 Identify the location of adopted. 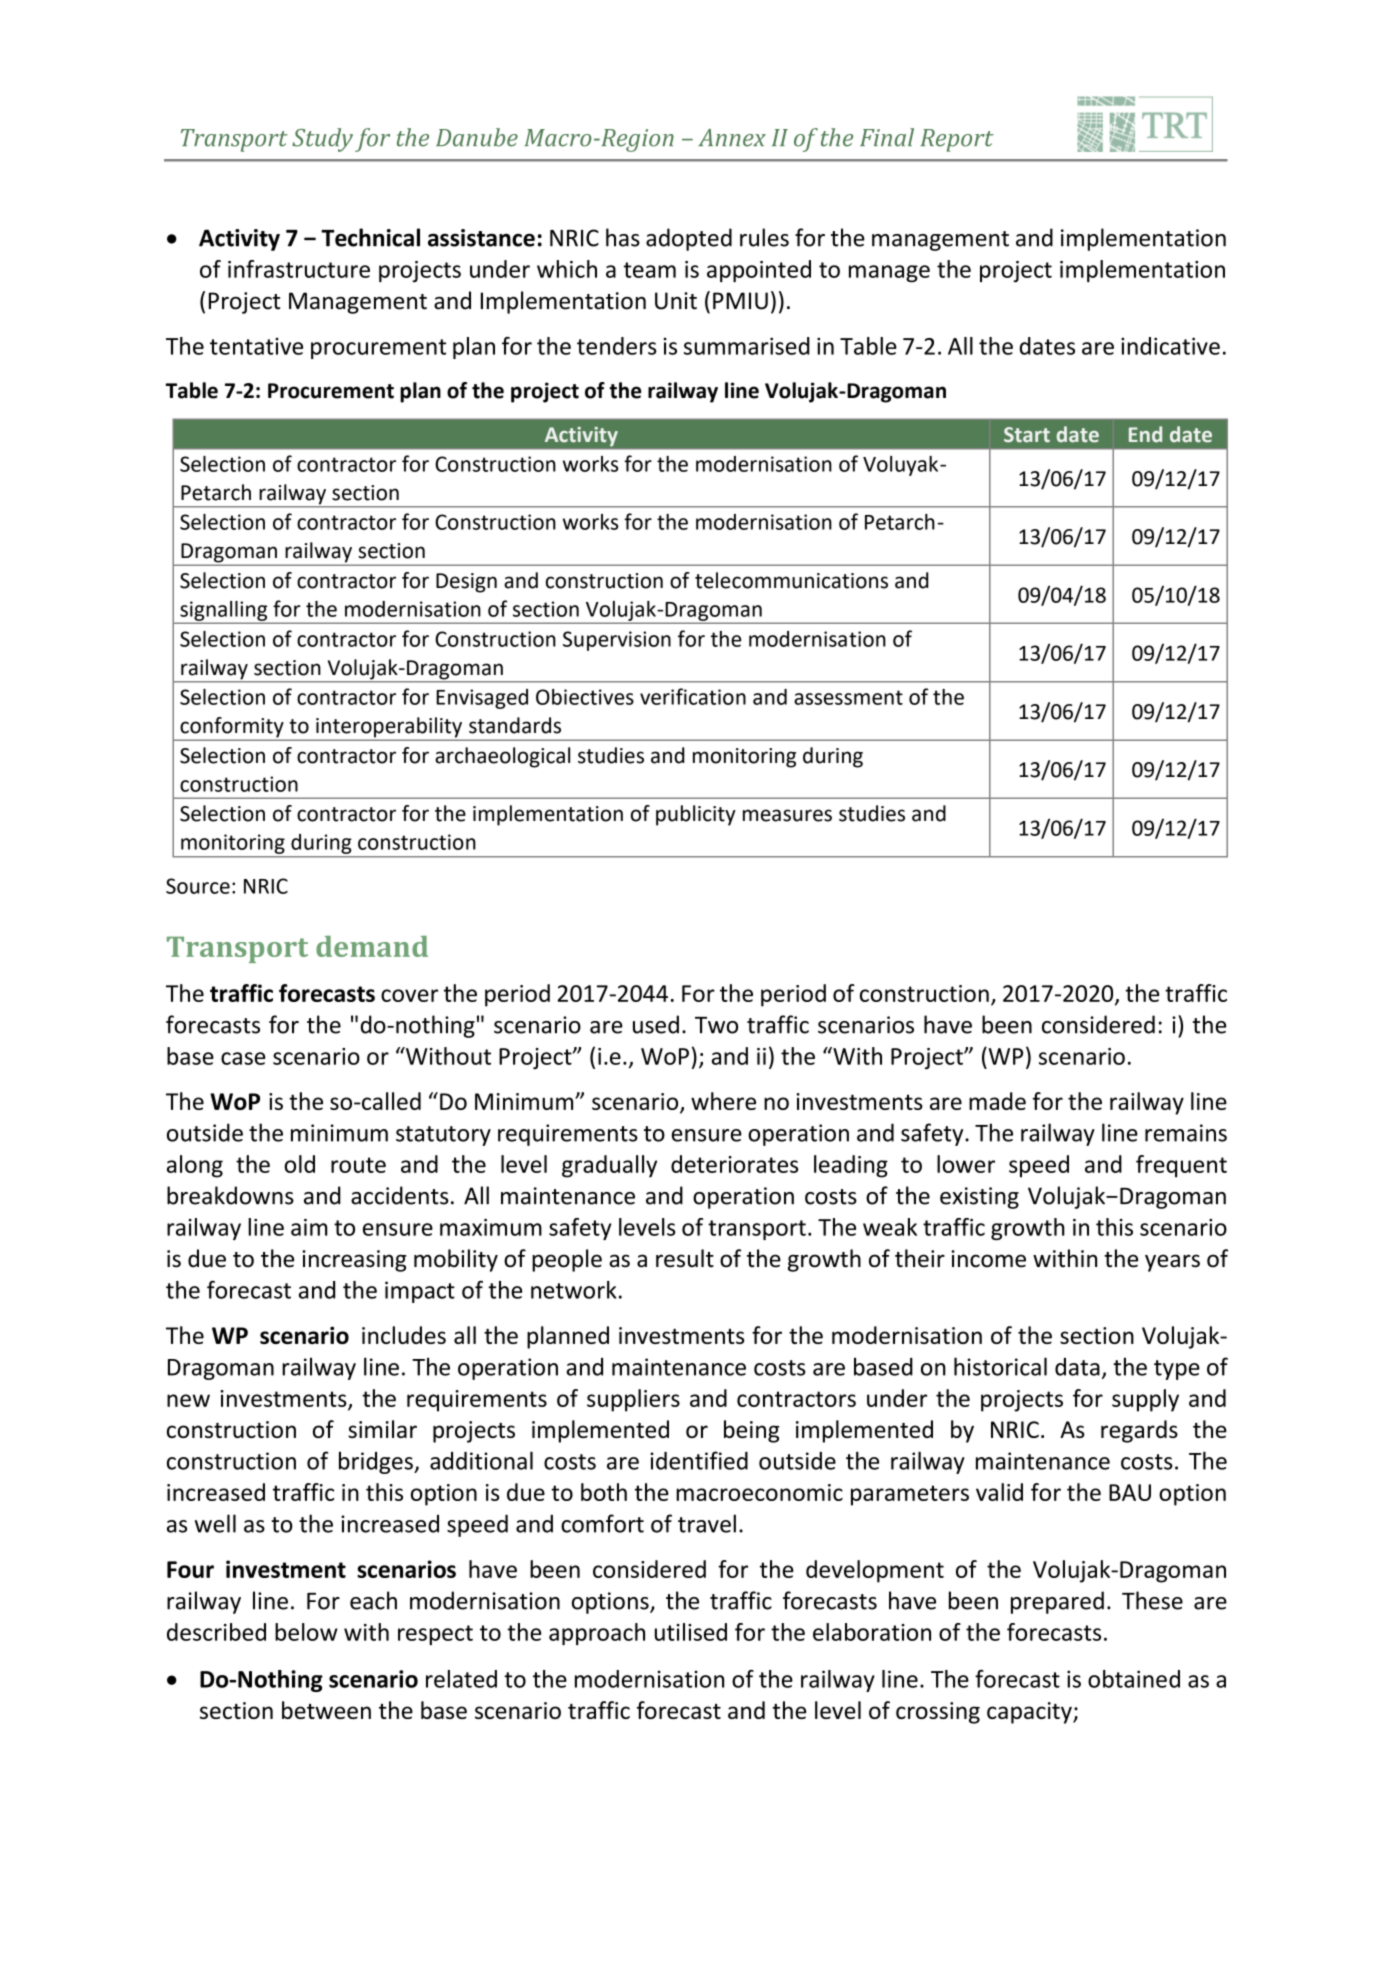
(689, 239).
